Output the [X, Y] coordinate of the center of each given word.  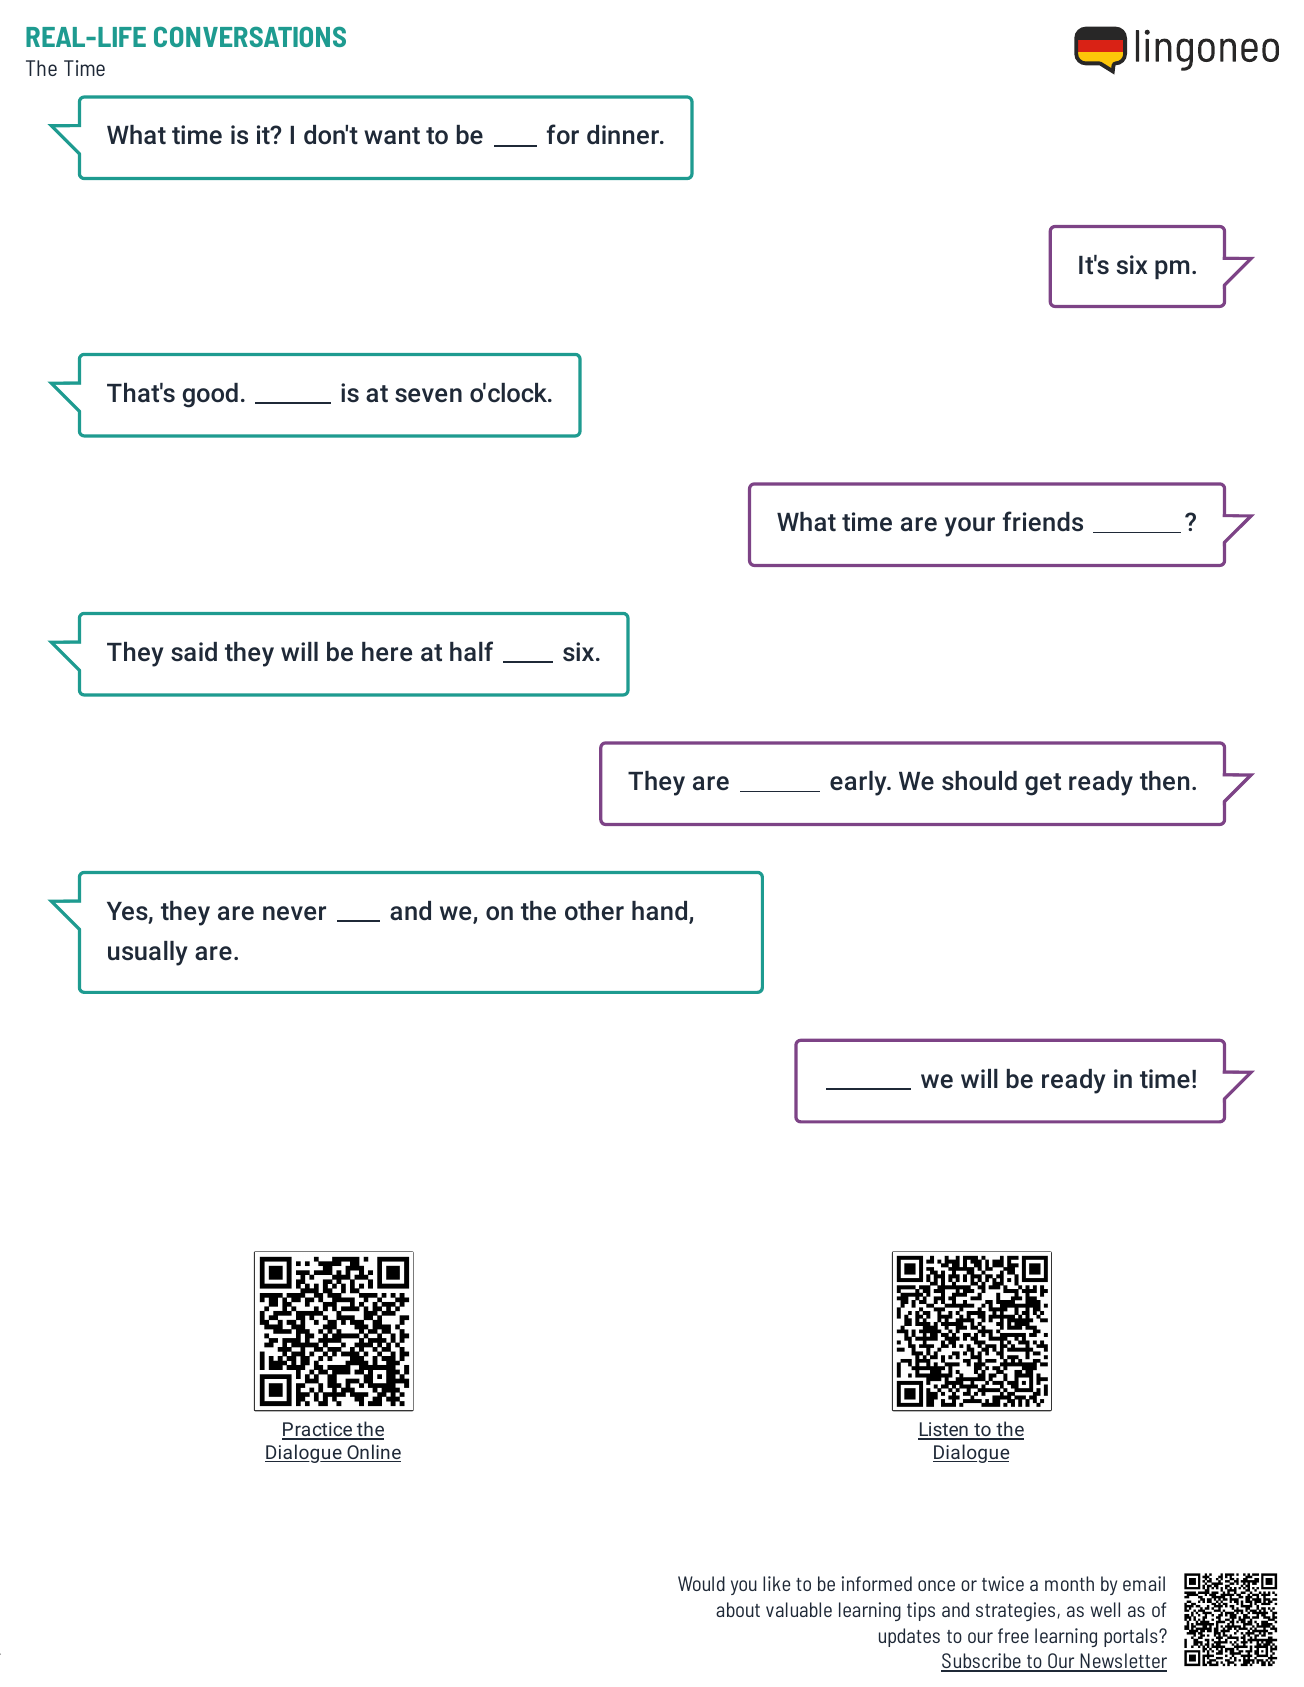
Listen [944, 1430]
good [210, 395]
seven [428, 395]
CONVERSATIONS [250, 36]
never [294, 913]
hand [661, 912]
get [1043, 784]
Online [373, 1453]
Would [701, 1583]
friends [1043, 521]
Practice [318, 1430]
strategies [1017, 1611]
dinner [624, 135]
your [970, 527]
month [1069, 1583]
